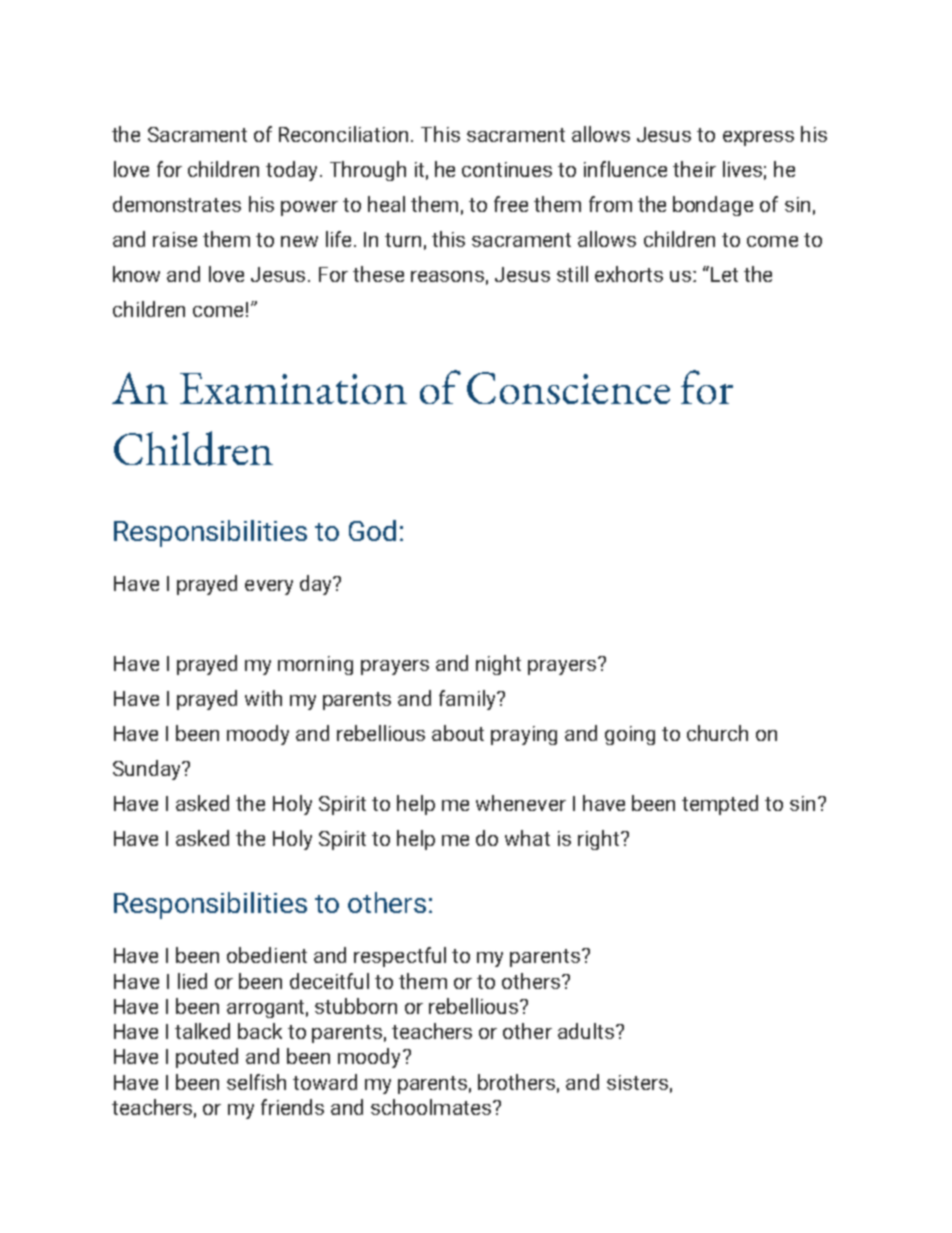  What do you see at coordinates (293, 388) in the document?
I see `Examination` at bounding box center [293, 388].
